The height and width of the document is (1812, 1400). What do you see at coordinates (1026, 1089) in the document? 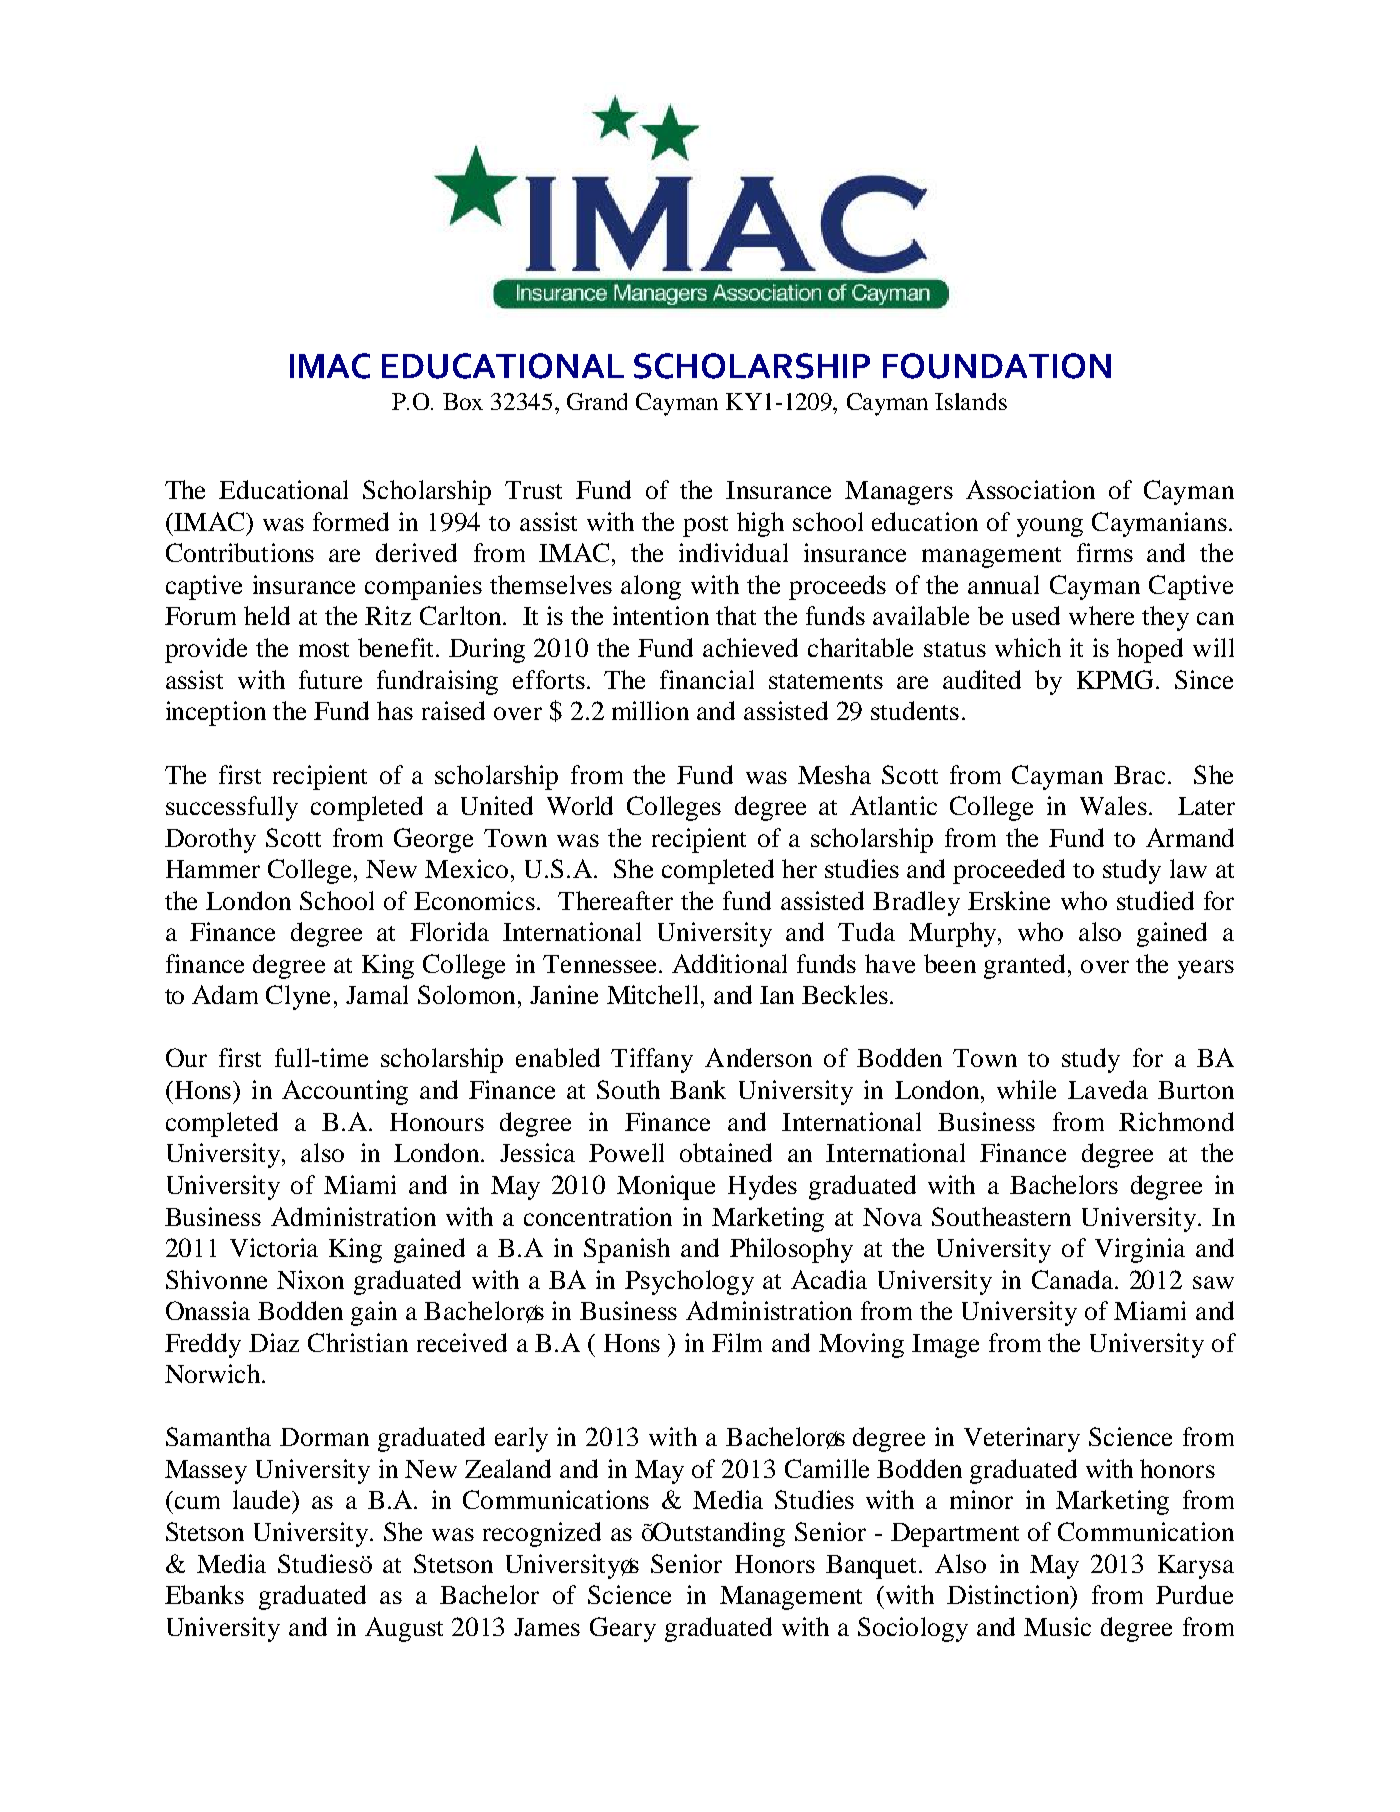
I see `while` at bounding box center [1026, 1089].
